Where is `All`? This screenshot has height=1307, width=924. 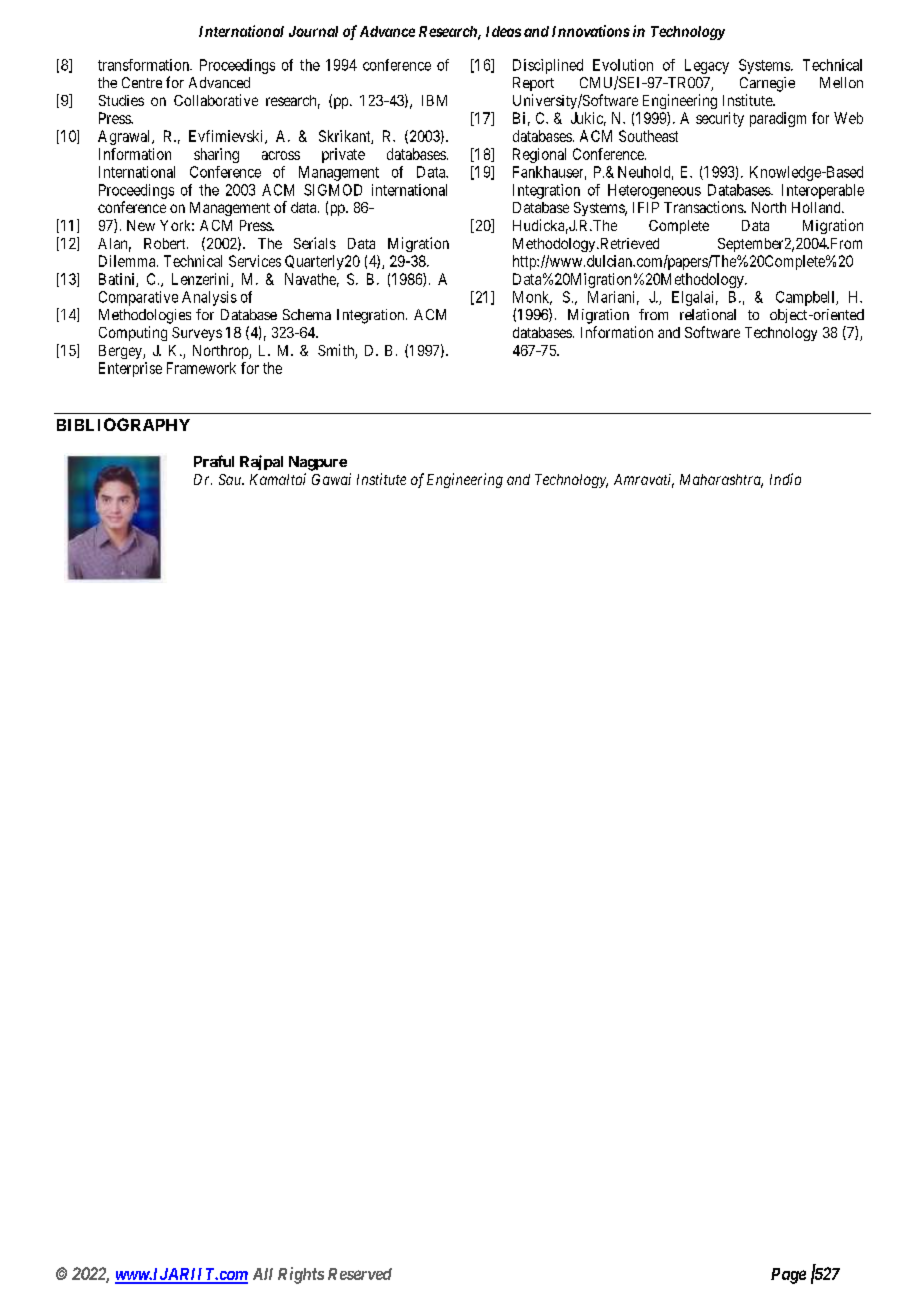
All is located at coordinates (263, 1274).
